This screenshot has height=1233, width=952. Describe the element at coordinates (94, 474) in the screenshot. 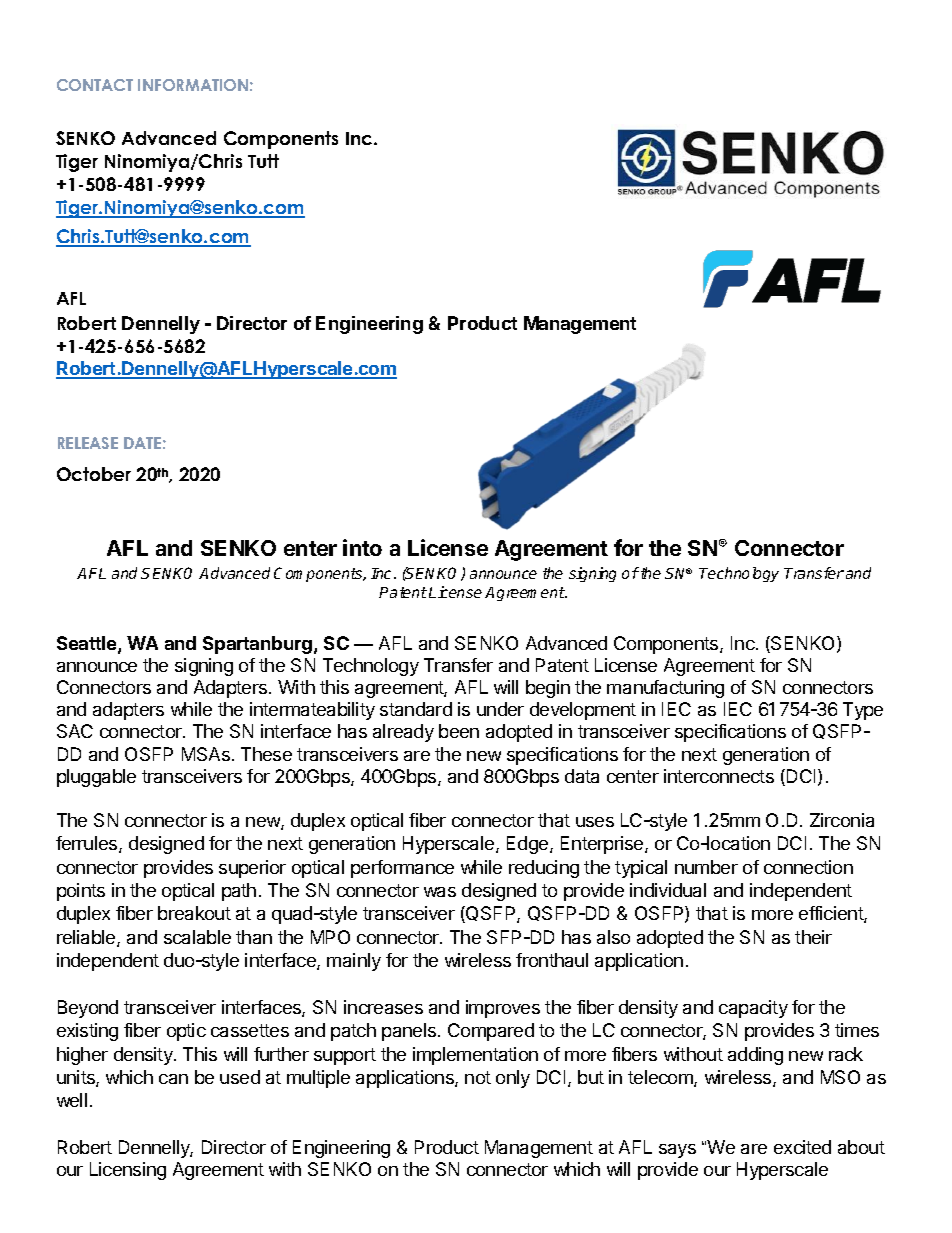

I see `October` at that location.
